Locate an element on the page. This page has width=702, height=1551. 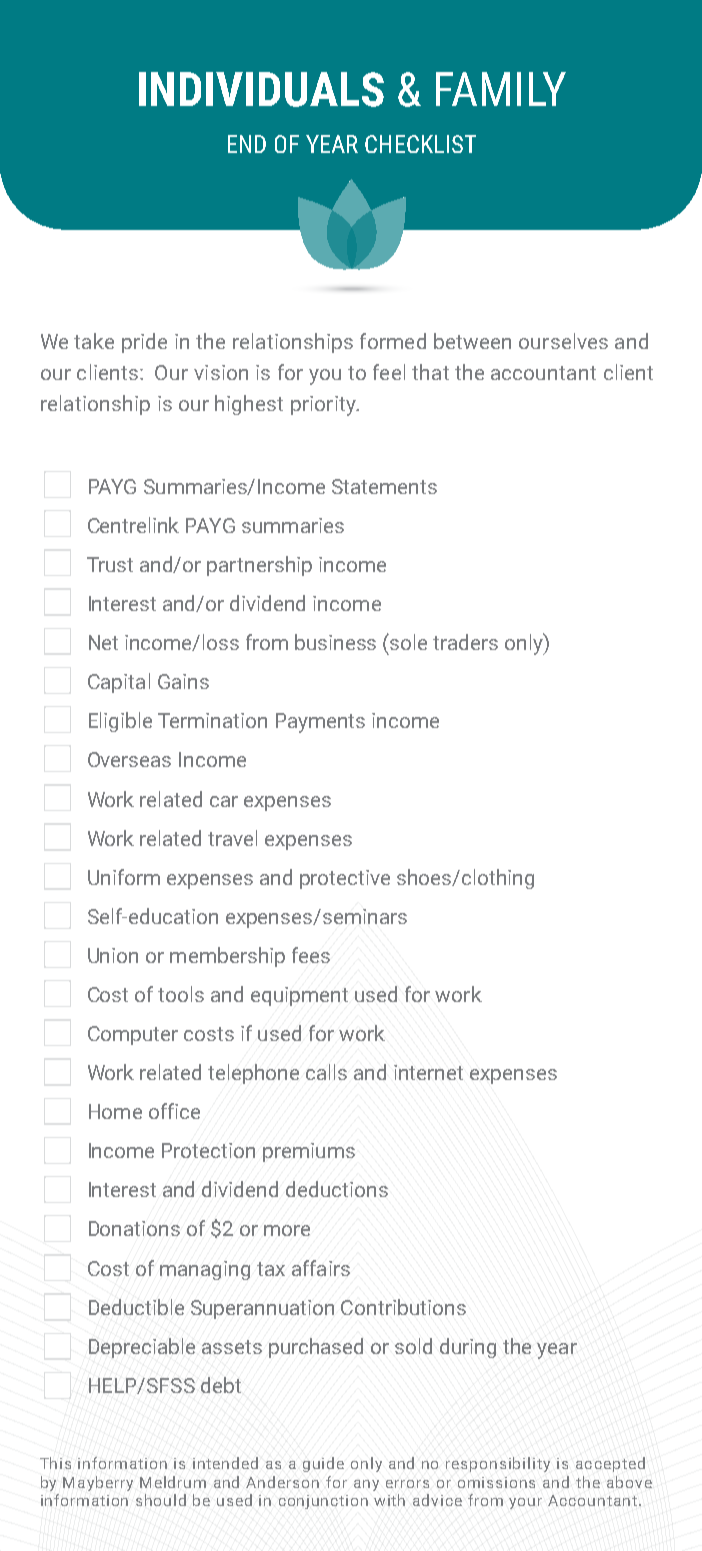
Payments is located at coordinates (320, 723).
